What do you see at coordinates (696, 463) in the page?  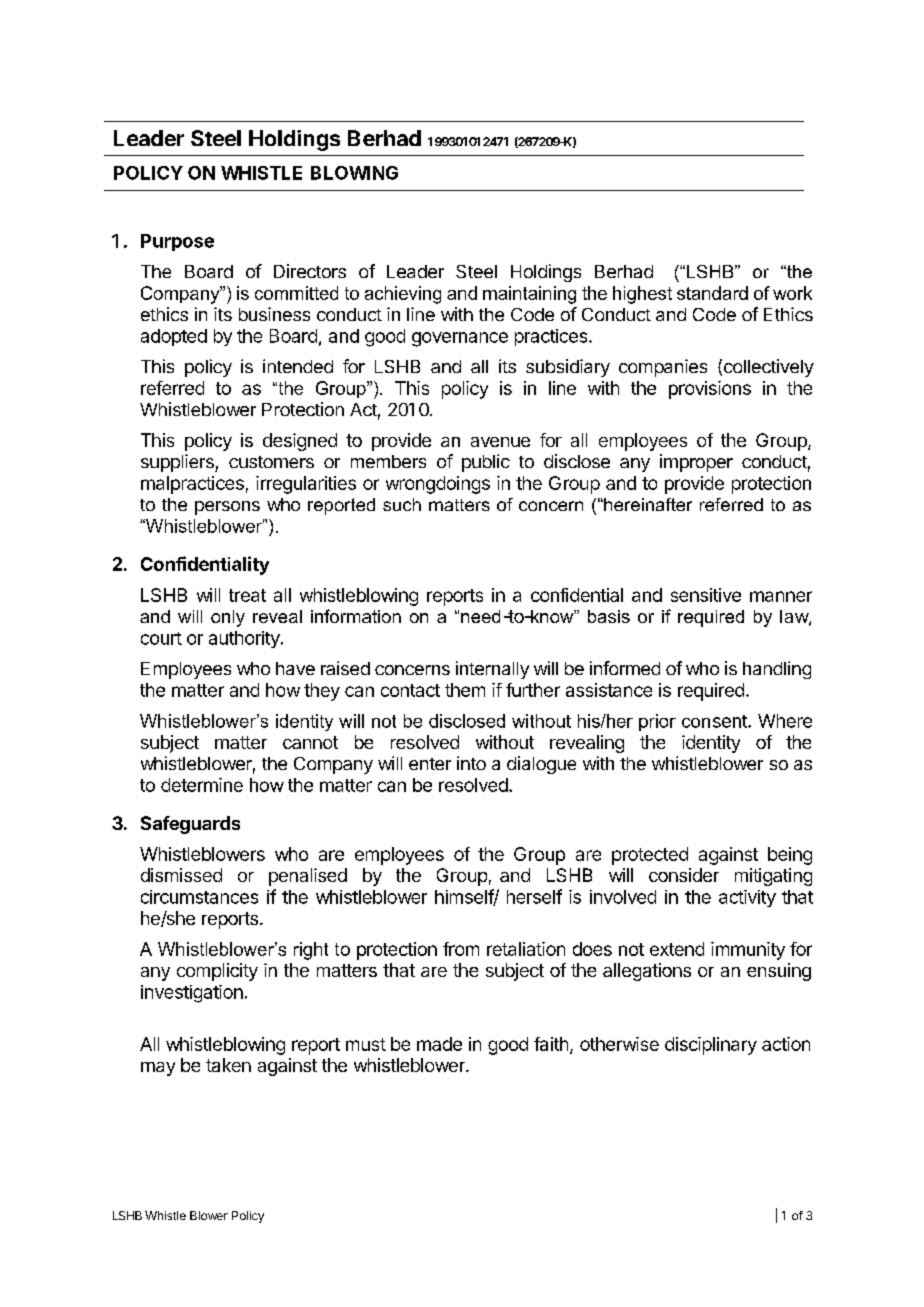 I see `improper` at bounding box center [696, 463].
